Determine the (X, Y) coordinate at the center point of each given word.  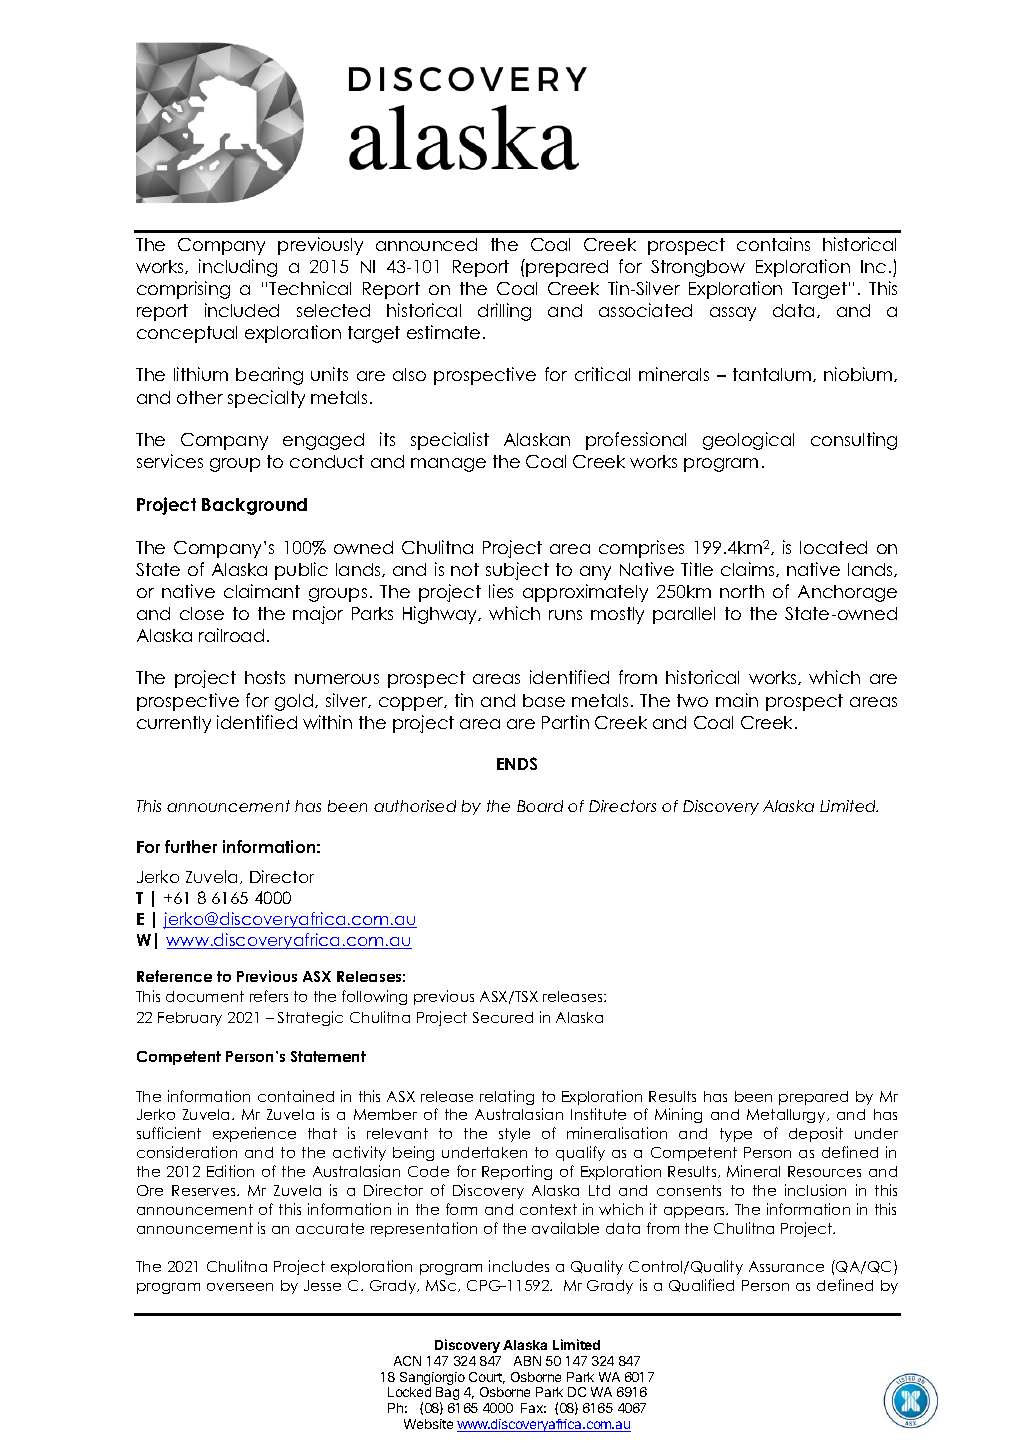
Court (487, 1378)
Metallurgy (787, 1116)
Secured (503, 1017)
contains (773, 244)
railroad (231, 635)
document (205, 996)
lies (501, 591)
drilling (504, 312)
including (238, 268)
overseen (240, 1287)
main (737, 700)
